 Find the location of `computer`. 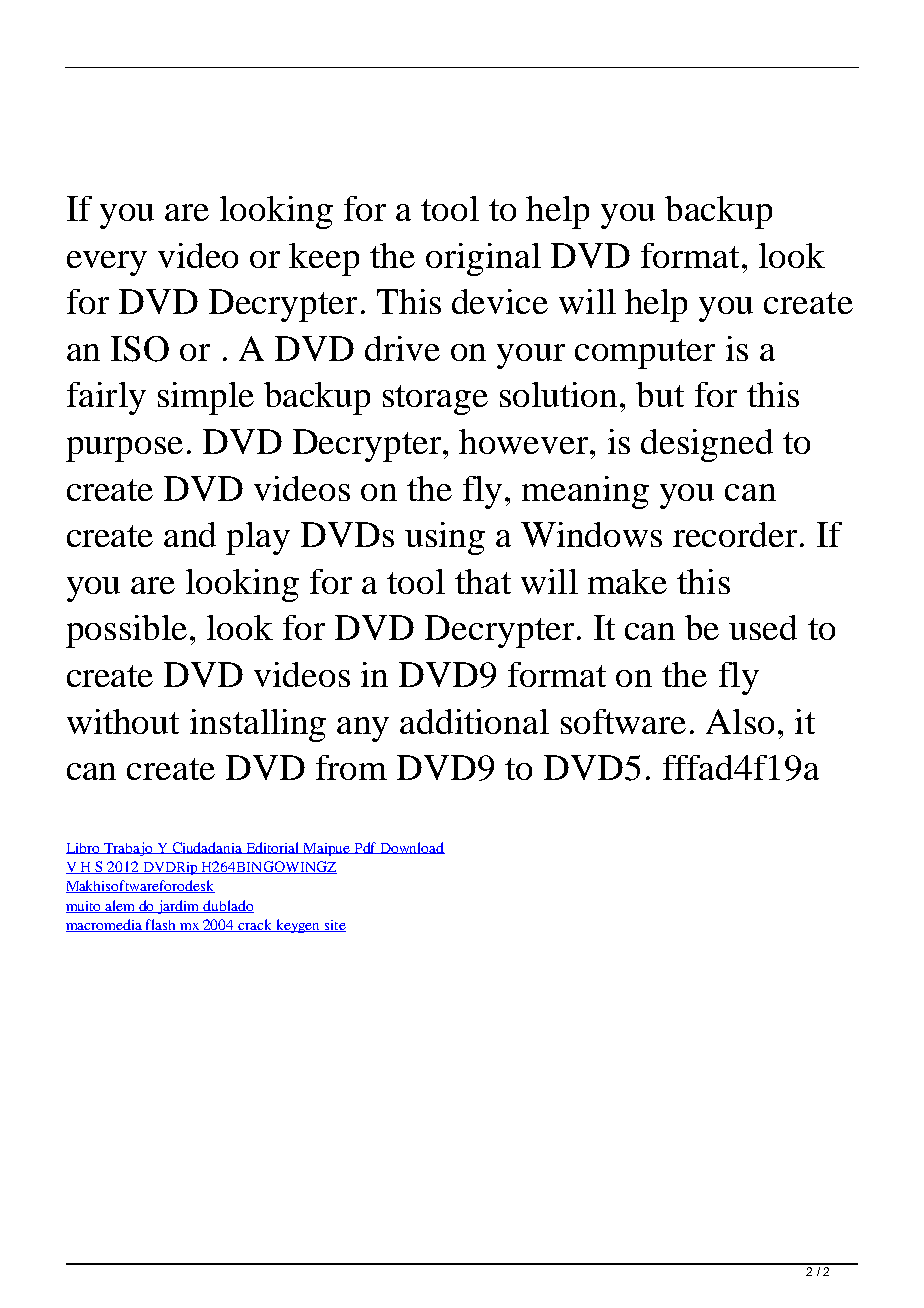

computer is located at coordinates (645, 354).
